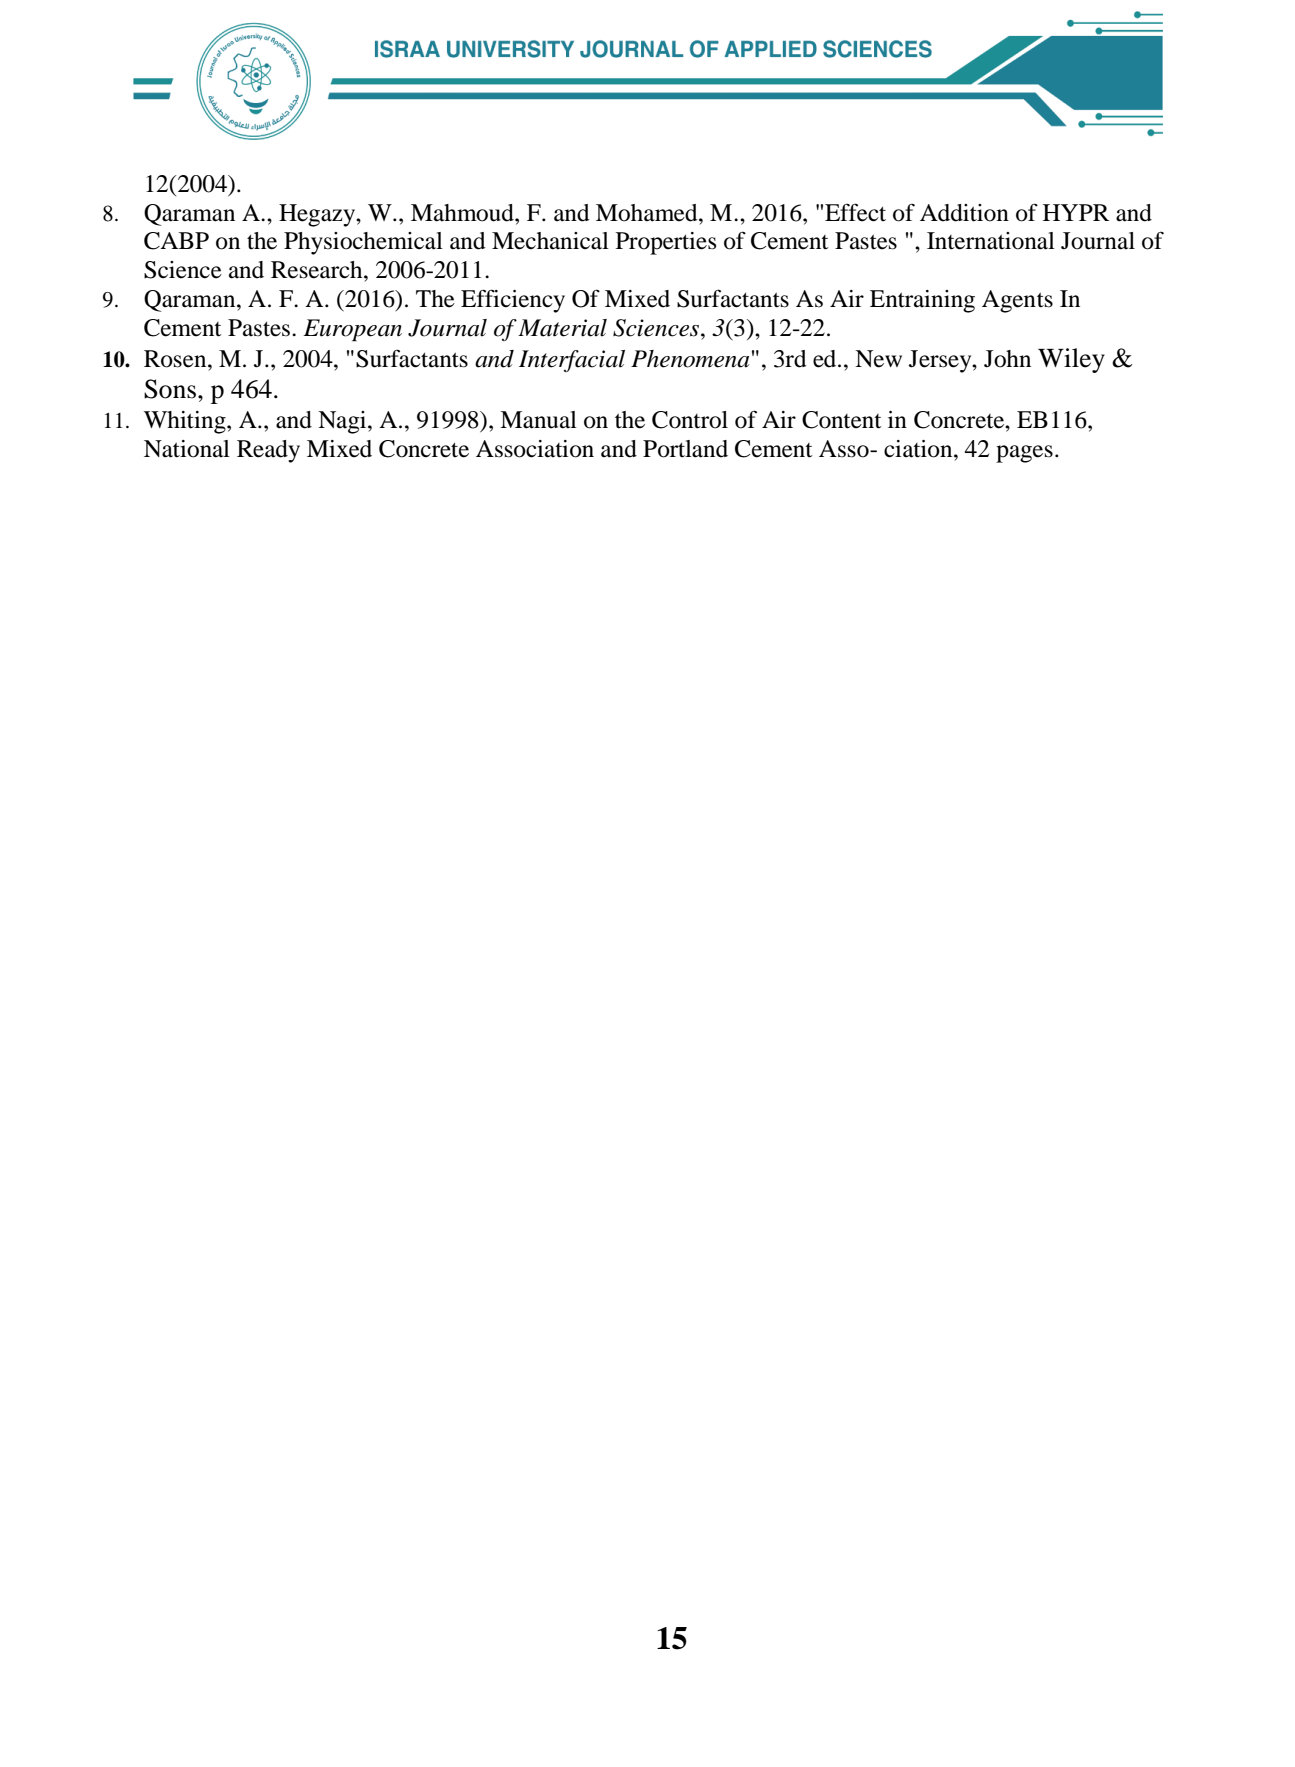 The image size is (1295, 1767). I want to click on John, so click(1007, 359).
